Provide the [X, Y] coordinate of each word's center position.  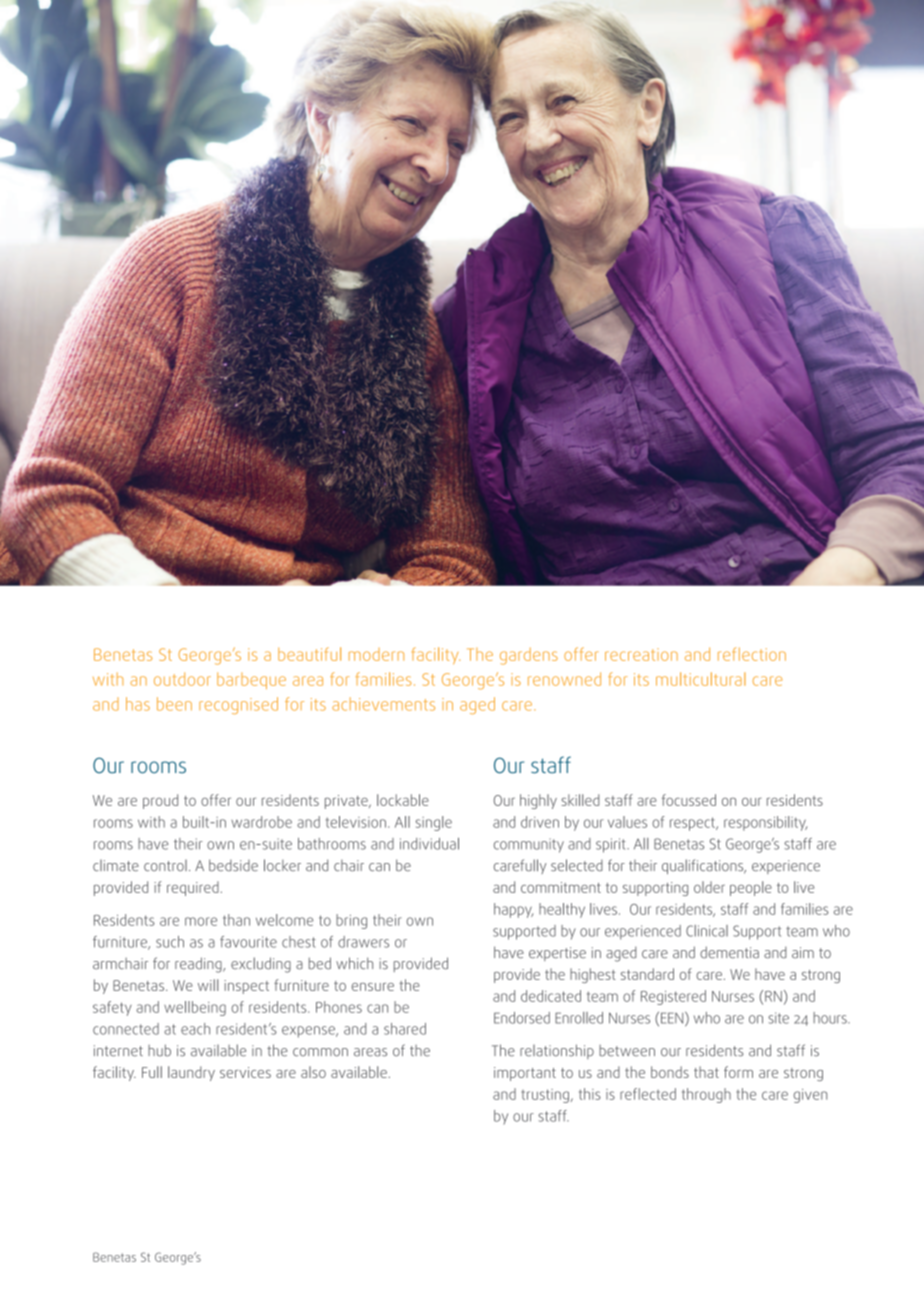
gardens [529, 656]
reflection [752, 654]
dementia [729, 952]
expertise [557, 954]
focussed [689, 800]
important [525, 1074]
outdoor [182, 679]
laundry [191, 1073]
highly [538, 801]
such [170, 942]
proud [160, 801]
